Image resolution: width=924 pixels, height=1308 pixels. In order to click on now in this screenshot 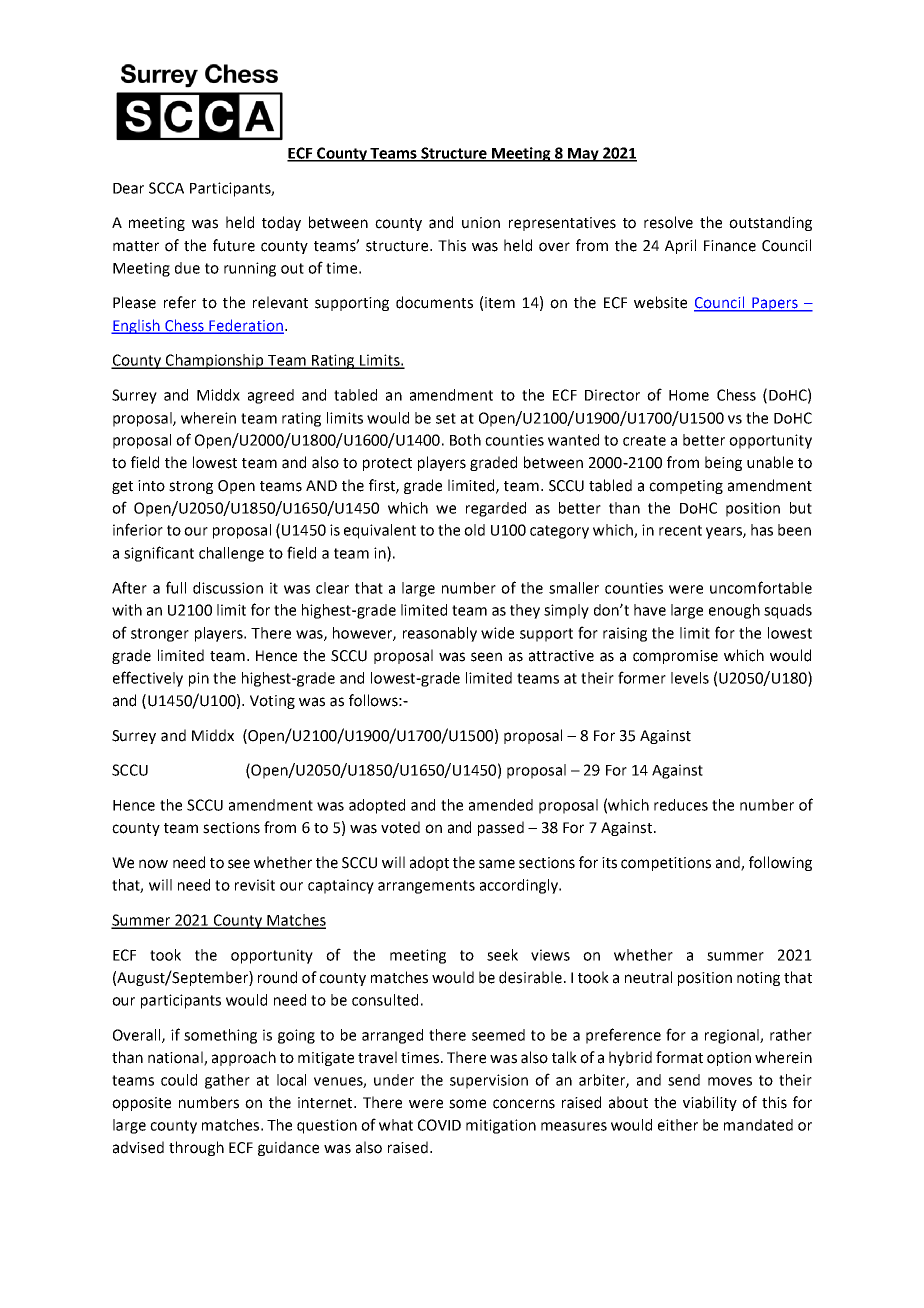, I will do `click(153, 864)`.
